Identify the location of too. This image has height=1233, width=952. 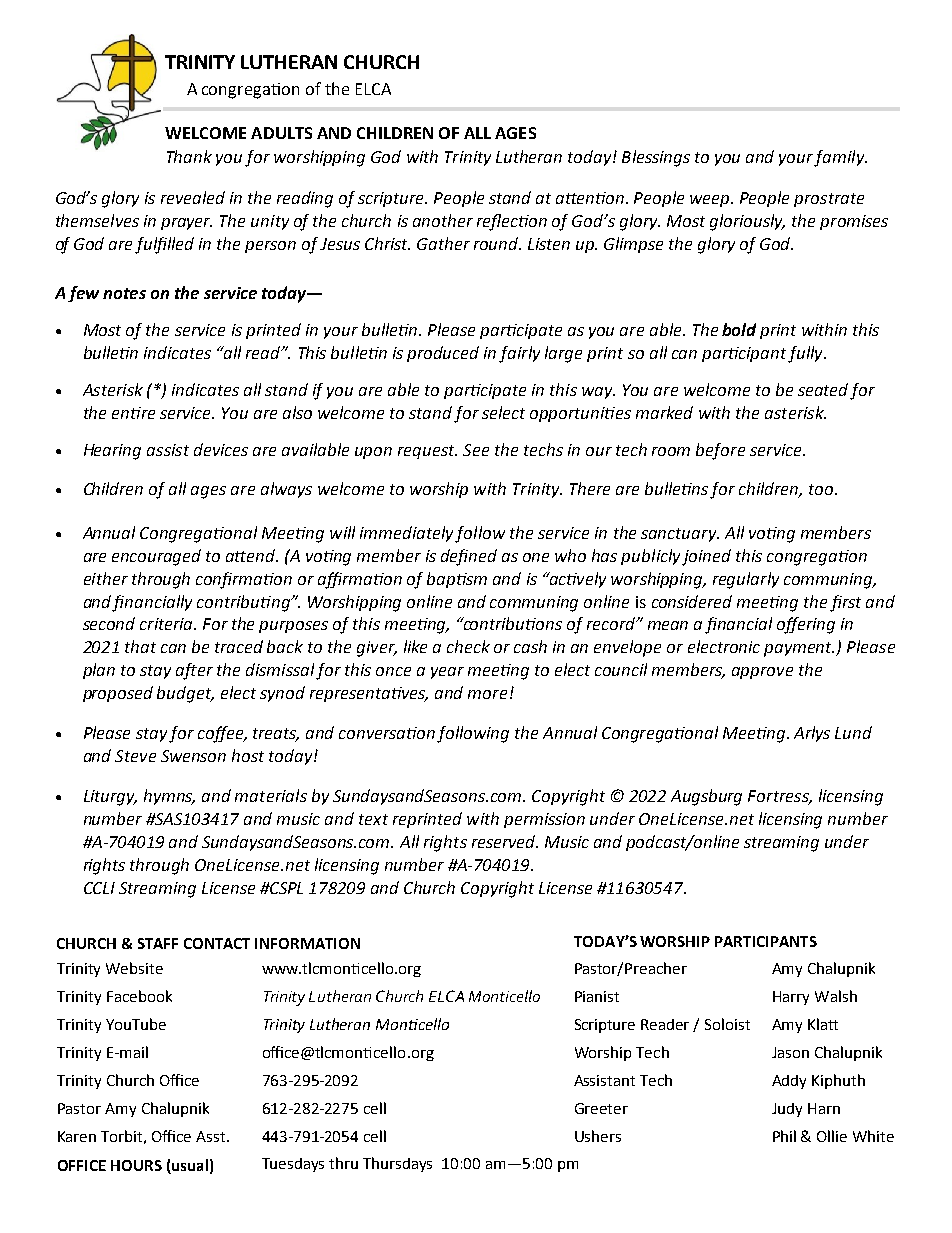
(822, 489).
